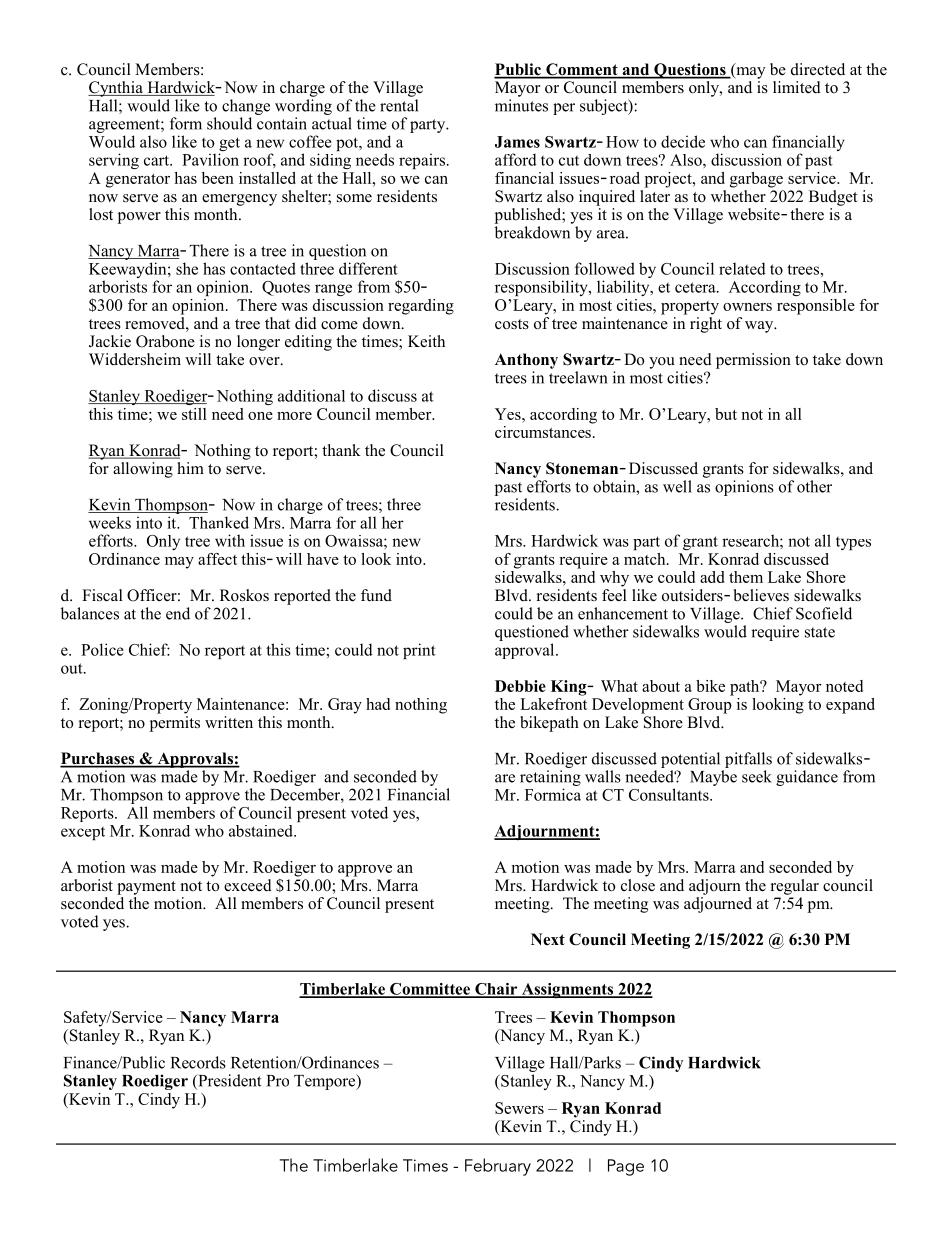 The image size is (952, 1233). I want to click on limited, so click(797, 87).
